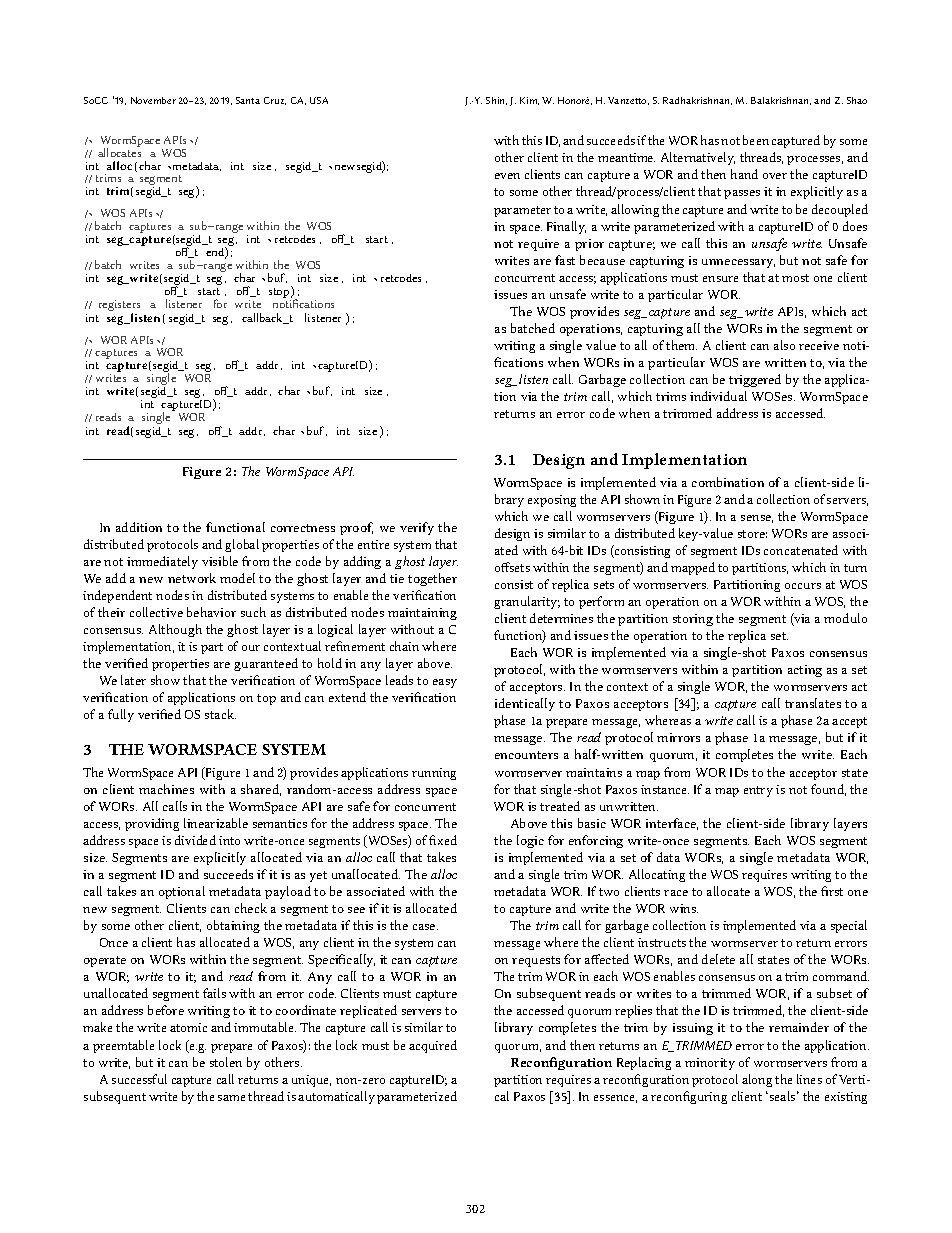 The width and height of the document is (952, 1233). Describe the element at coordinates (166, 789) in the document. I see `machines` at that location.
